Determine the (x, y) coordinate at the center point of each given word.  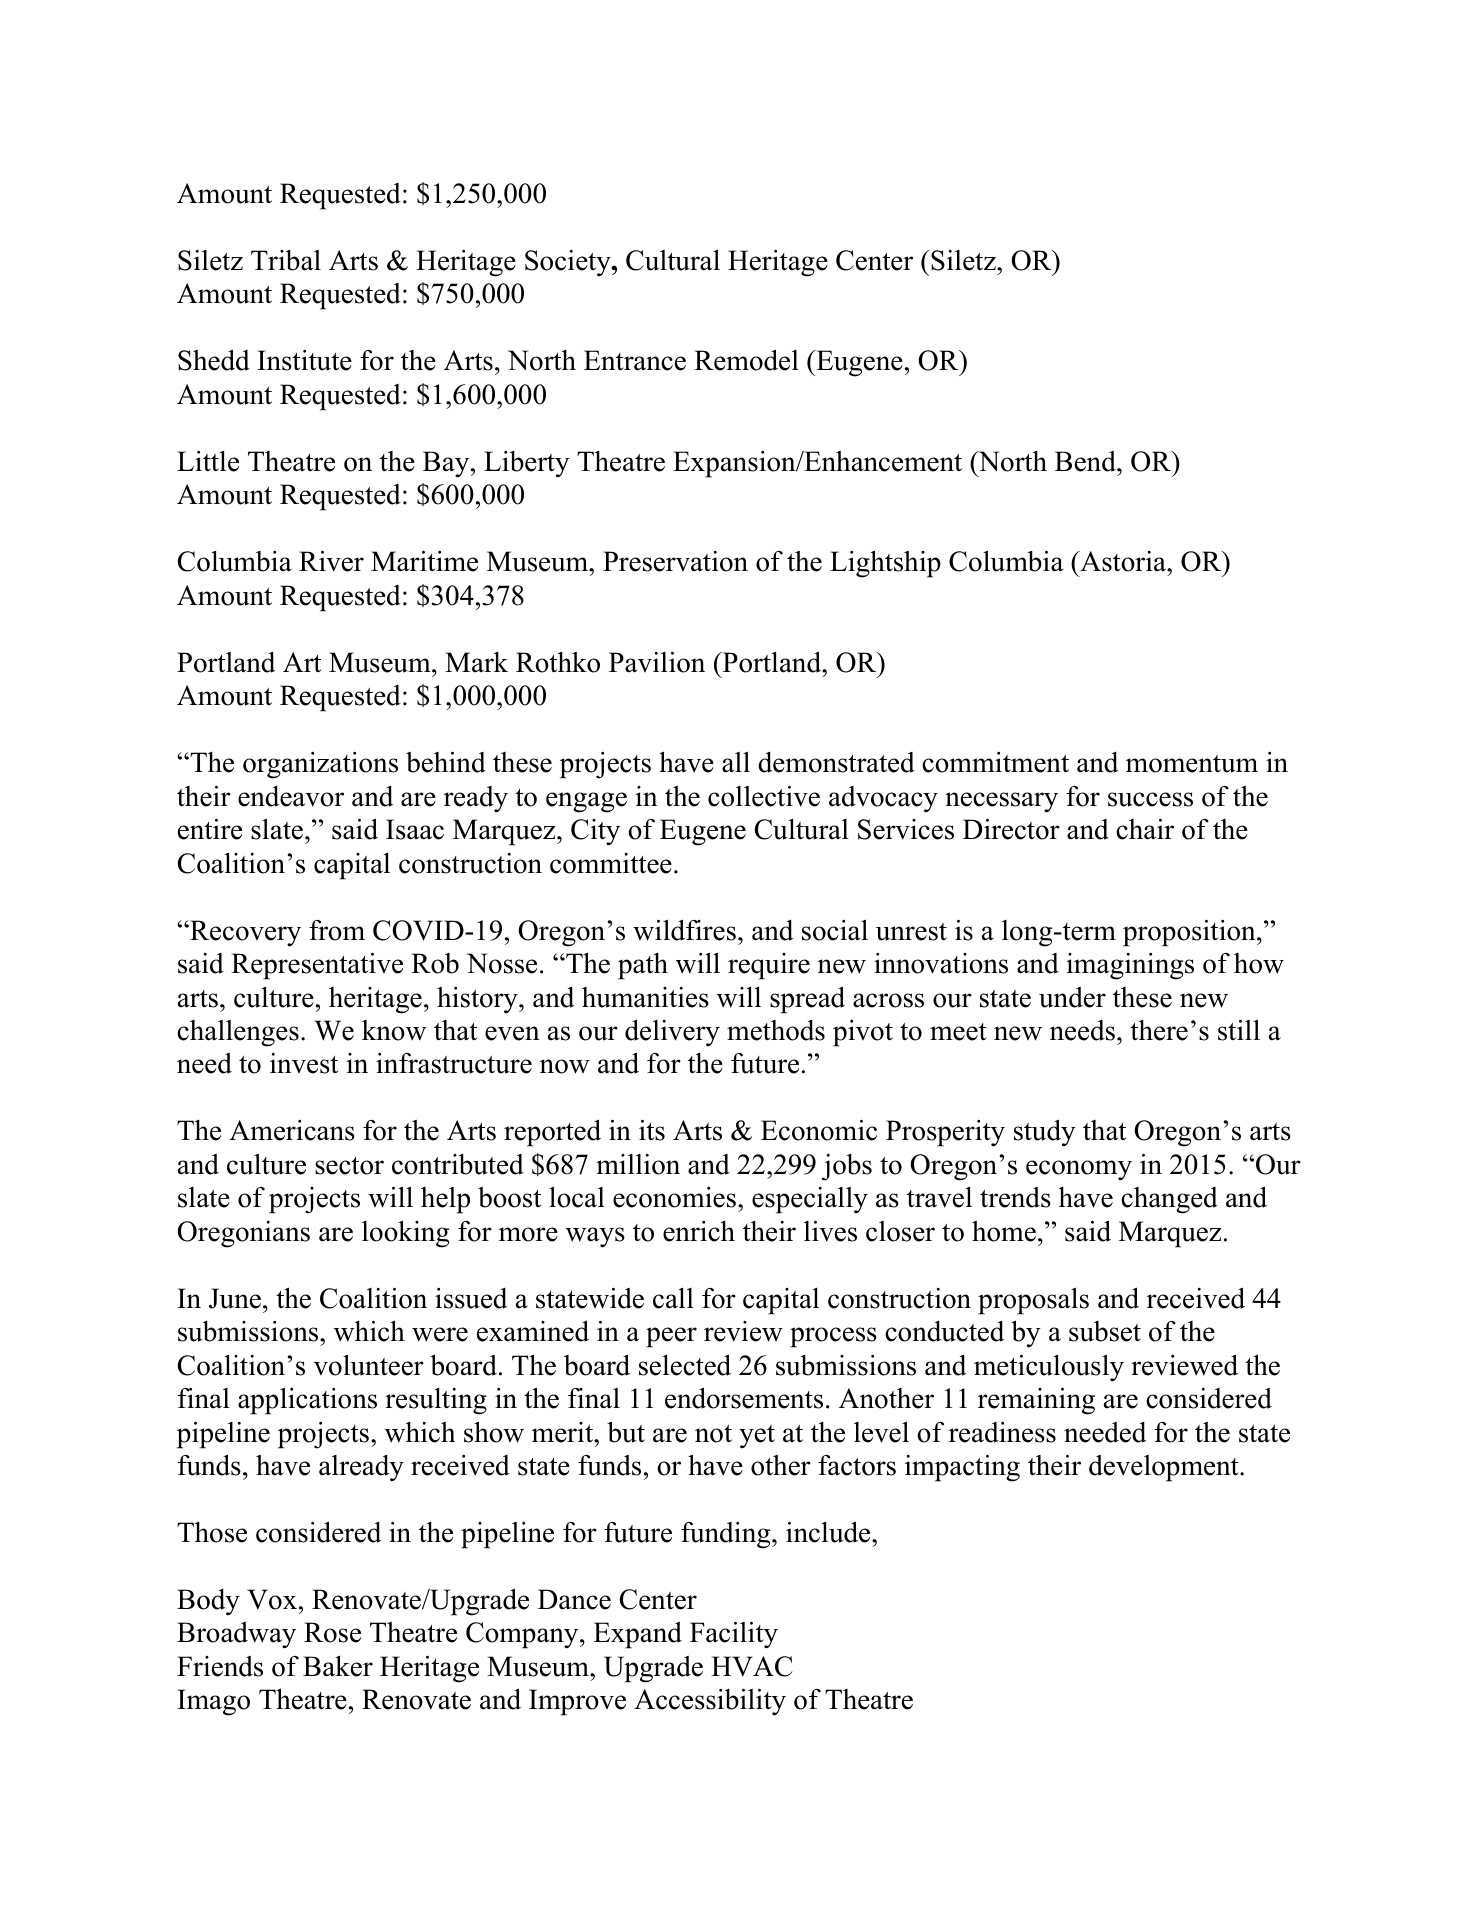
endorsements (744, 1398)
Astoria (1123, 561)
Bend (1086, 461)
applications (307, 1401)
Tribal (286, 260)
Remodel (746, 360)
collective (764, 796)
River (331, 561)
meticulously (1049, 1368)
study (1045, 1133)
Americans (292, 1130)
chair (1145, 829)
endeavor (291, 796)
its (652, 1130)
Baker (338, 1666)
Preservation (675, 561)
